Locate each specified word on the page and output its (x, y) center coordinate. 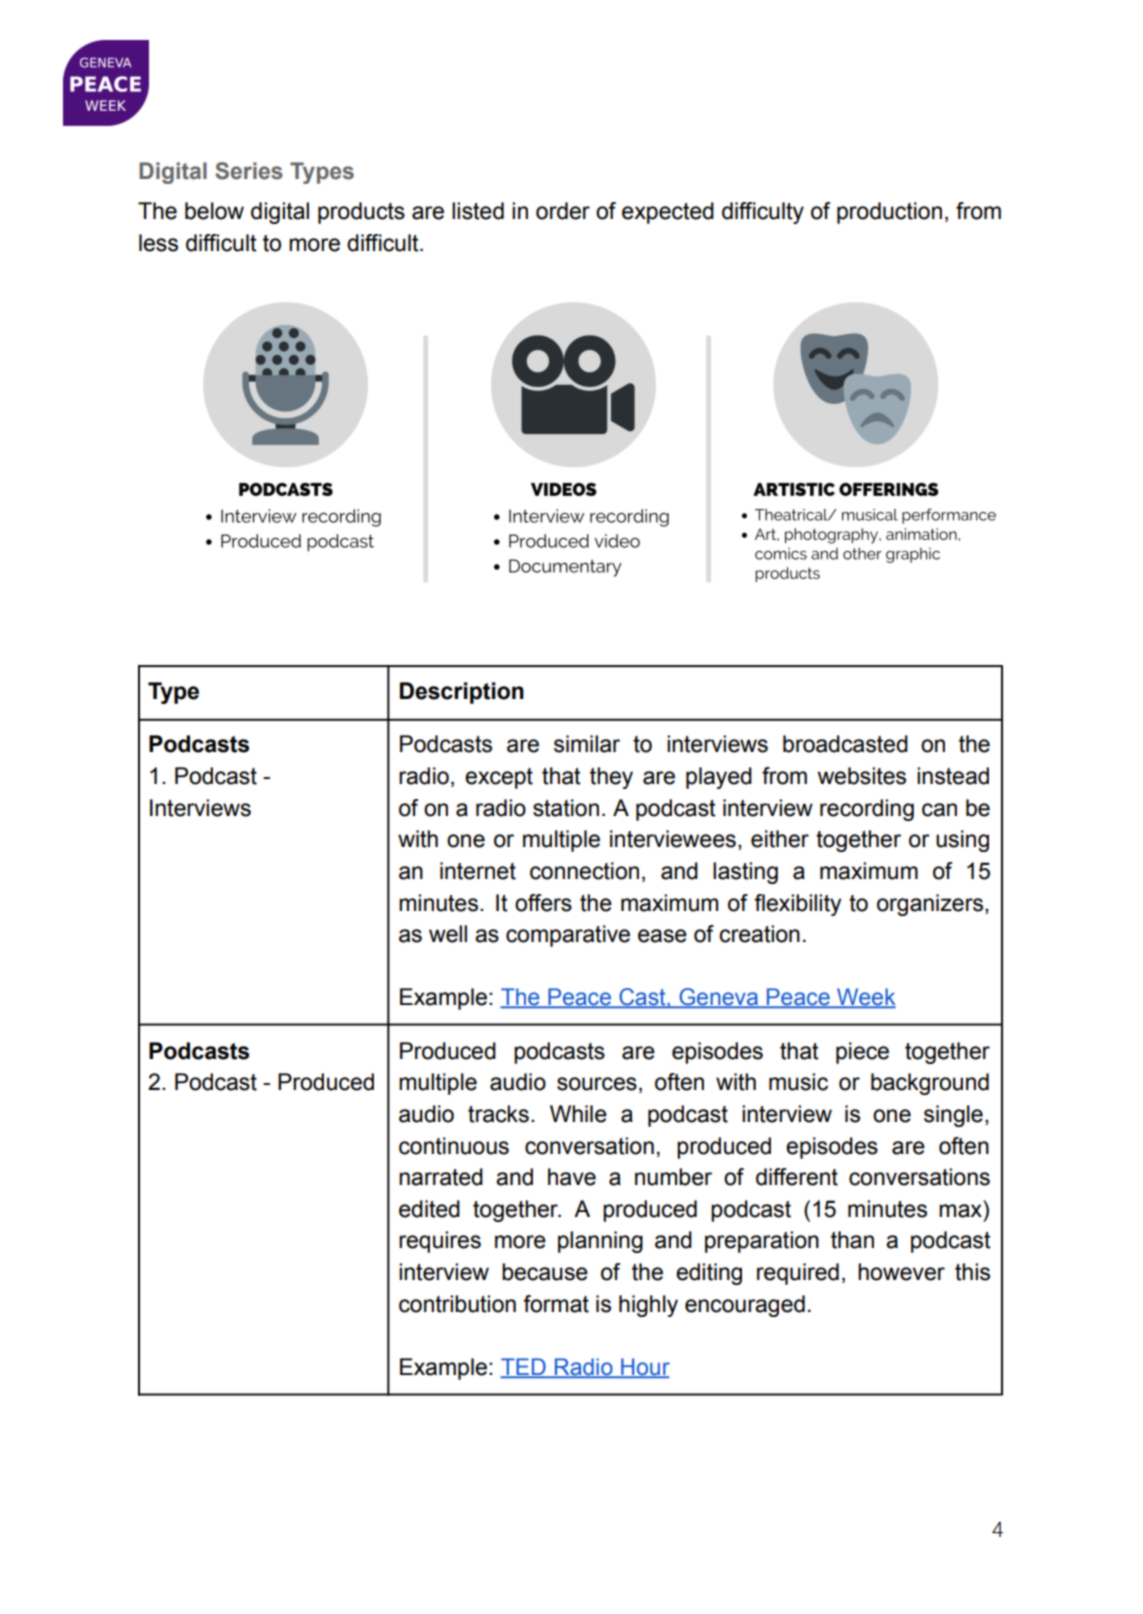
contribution (457, 1304)
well (448, 934)
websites (862, 776)
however (901, 1272)
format (556, 1304)
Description (462, 693)
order (563, 211)
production (889, 213)
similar (587, 744)
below (214, 211)
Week (865, 998)
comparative (568, 936)
